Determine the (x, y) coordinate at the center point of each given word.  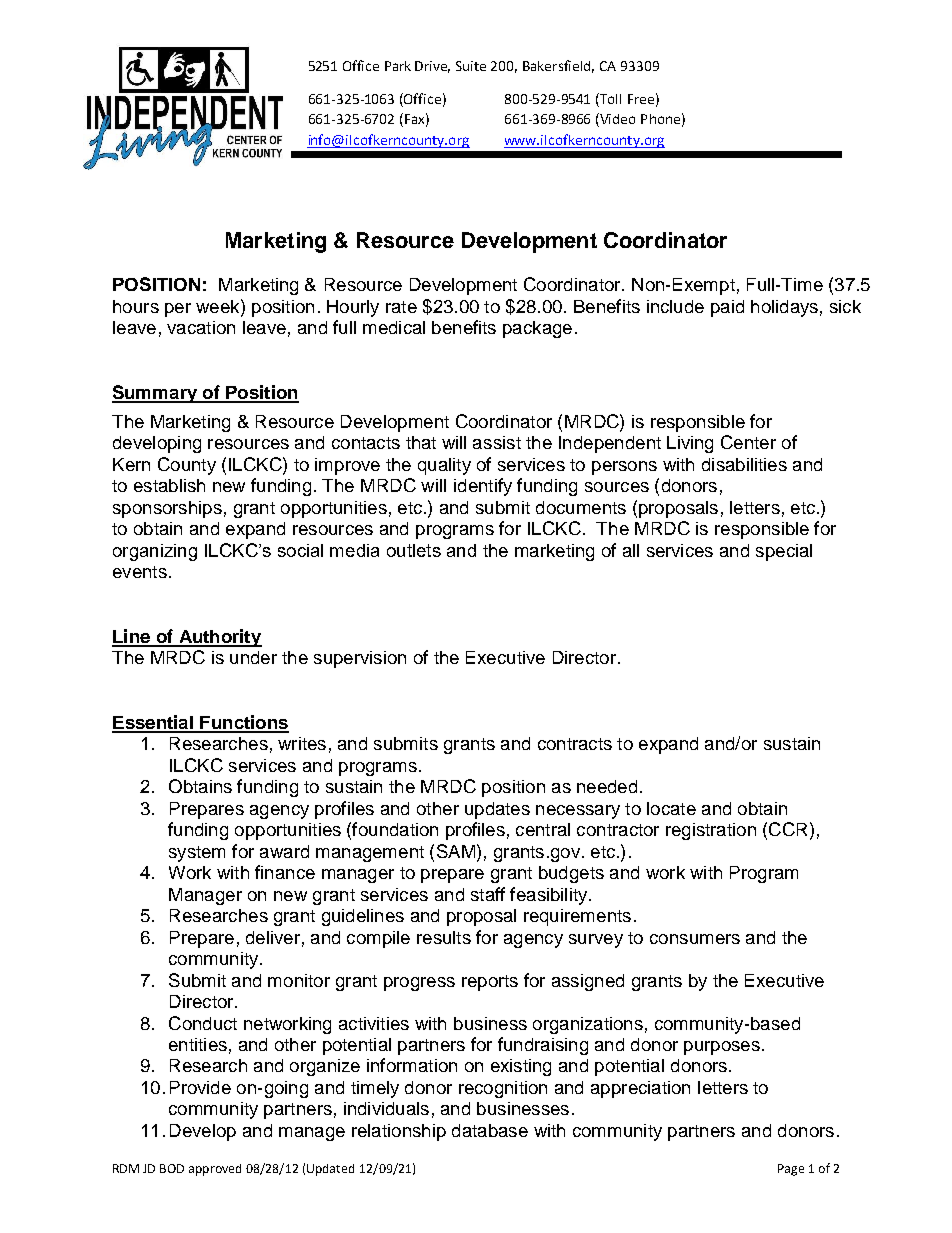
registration (711, 831)
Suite (471, 66)
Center (748, 442)
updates (497, 810)
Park (398, 66)
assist (497, 442)
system (197, 854)
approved (215, 1170)
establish (169, 485)
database (490, 1130)
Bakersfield (558, 66)
